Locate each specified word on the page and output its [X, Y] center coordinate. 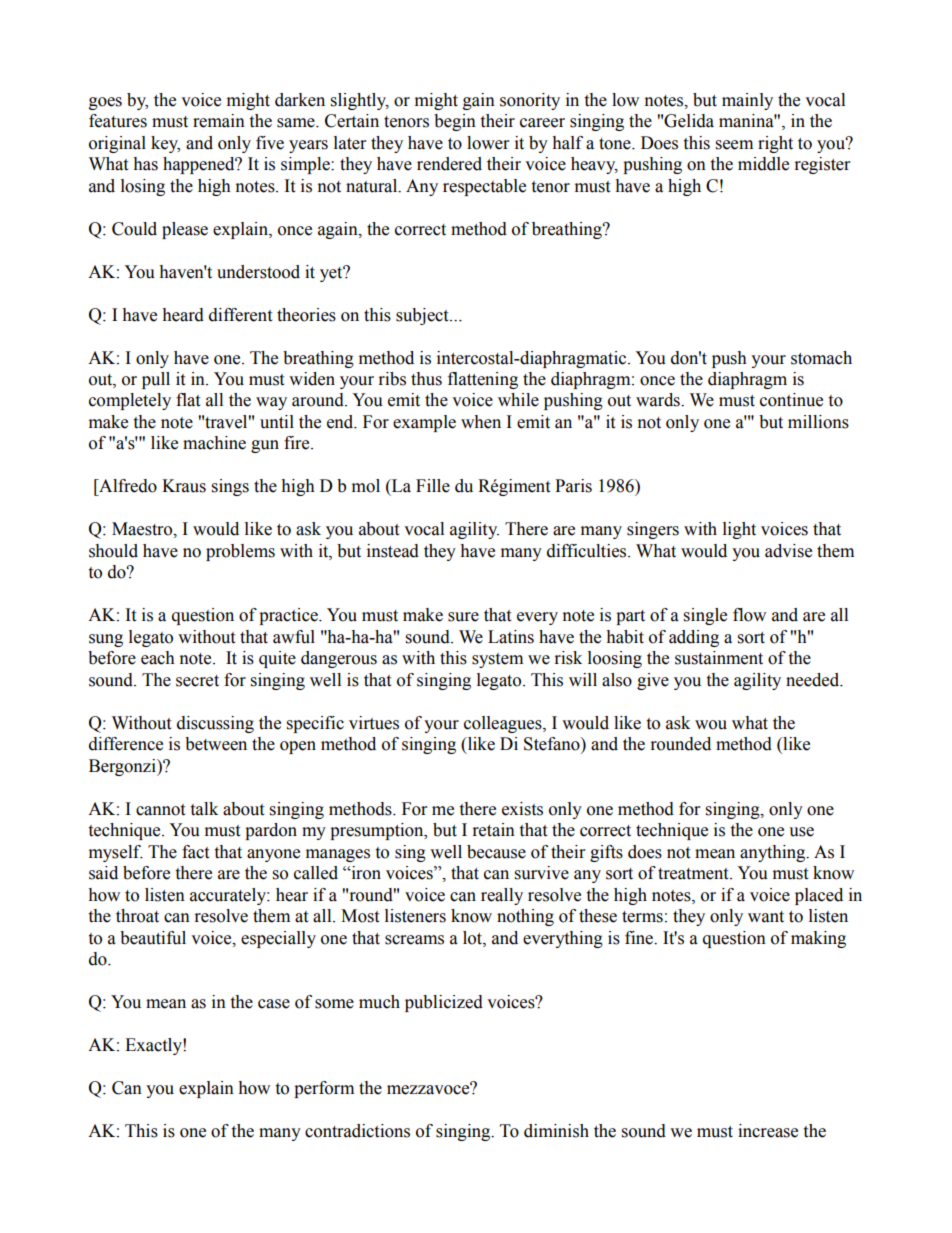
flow [749, 615]
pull [156, 380]
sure [463, 617]
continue [791, 400]
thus [426, 379]
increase [768, 1131]
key [165, 144]
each [158, 658]
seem [734, 145]
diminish [556, 1131]
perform [324, 1089]
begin [455, 122]
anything [774, 853]
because [496, 852]
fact [195, 852]
